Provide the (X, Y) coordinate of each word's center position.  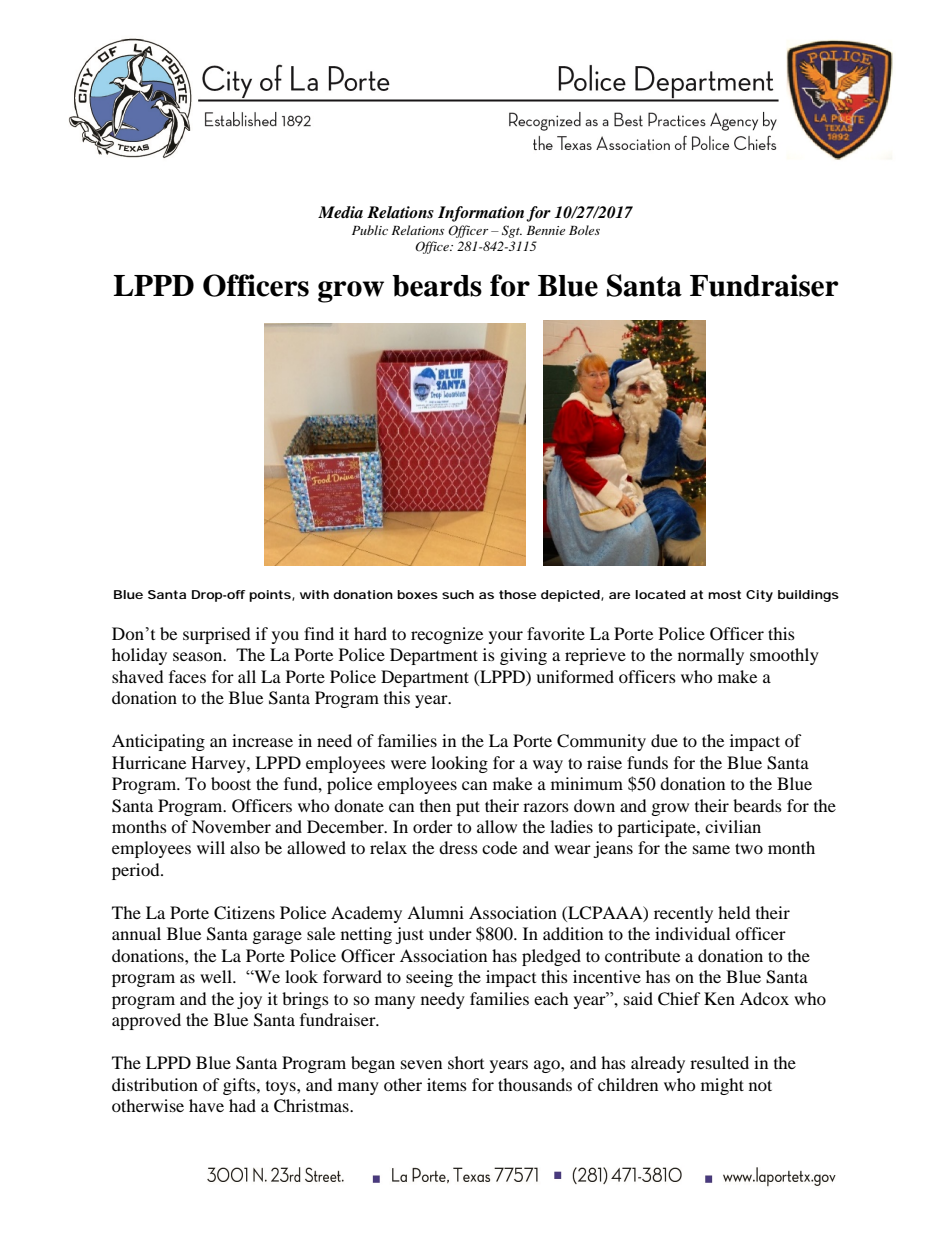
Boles (584, 230)
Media (340, 212)
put (468, 808)
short (466, 1062)
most (724, 594)
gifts (240, 1086)
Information (481, 214)
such (458, 594)
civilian (733, 826)
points (271, 596)
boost (231, 783)
